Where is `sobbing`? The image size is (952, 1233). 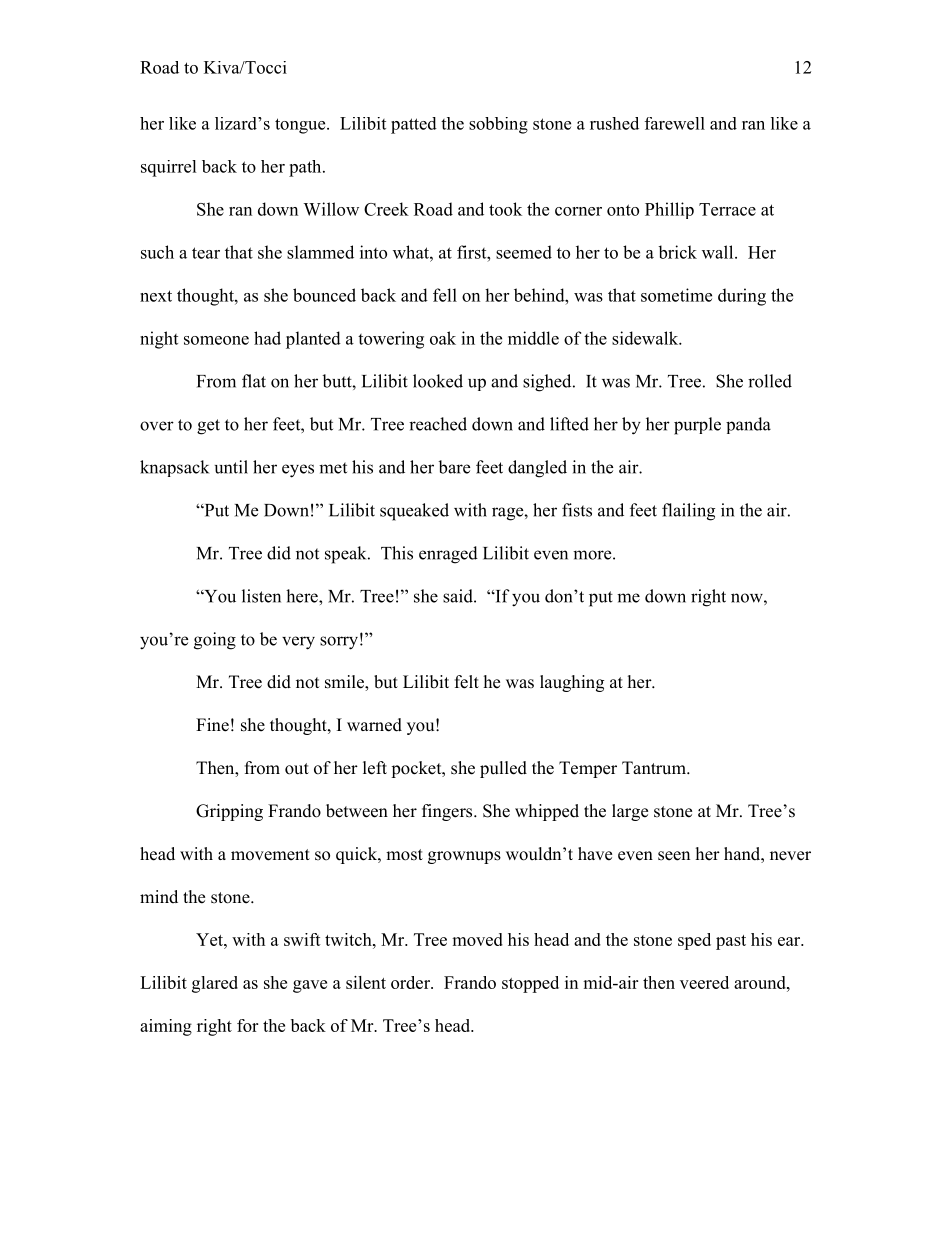
sobbing is located at coordinates (498, 125).
